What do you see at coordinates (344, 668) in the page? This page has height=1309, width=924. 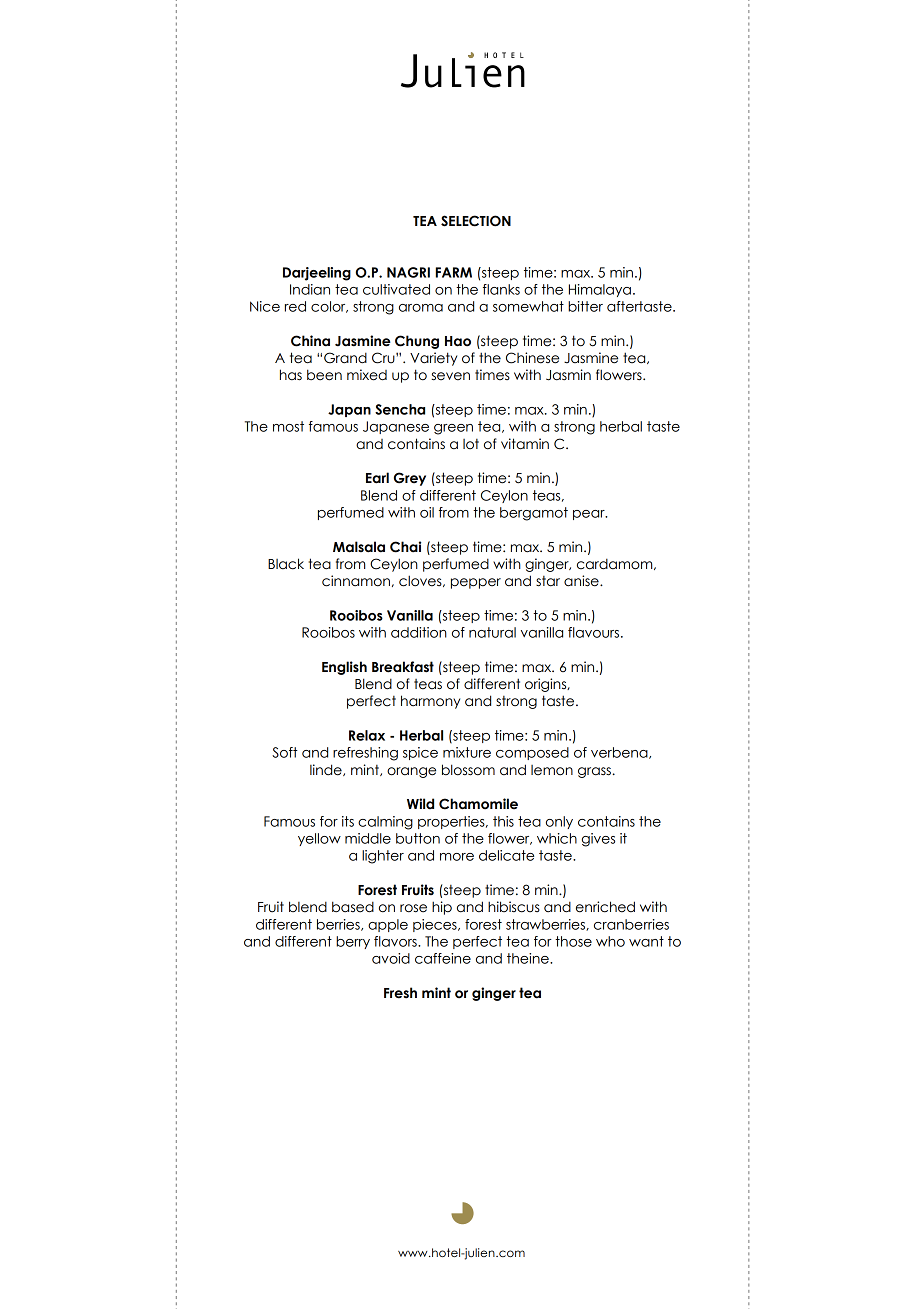 I see `English` at bounding box center [344, 668].
